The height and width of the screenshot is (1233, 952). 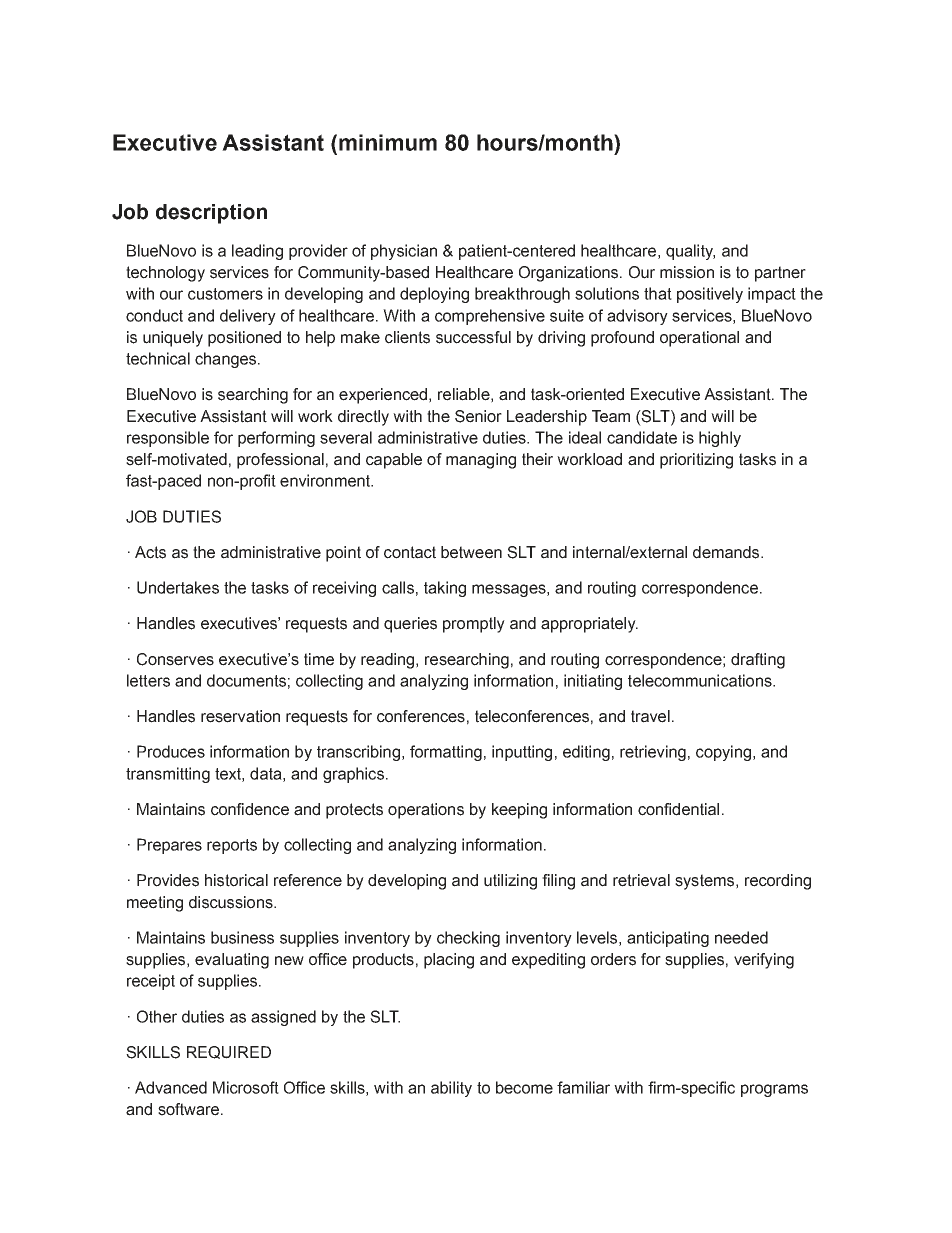 I want to click on copying, so click(x=723, y=753).
